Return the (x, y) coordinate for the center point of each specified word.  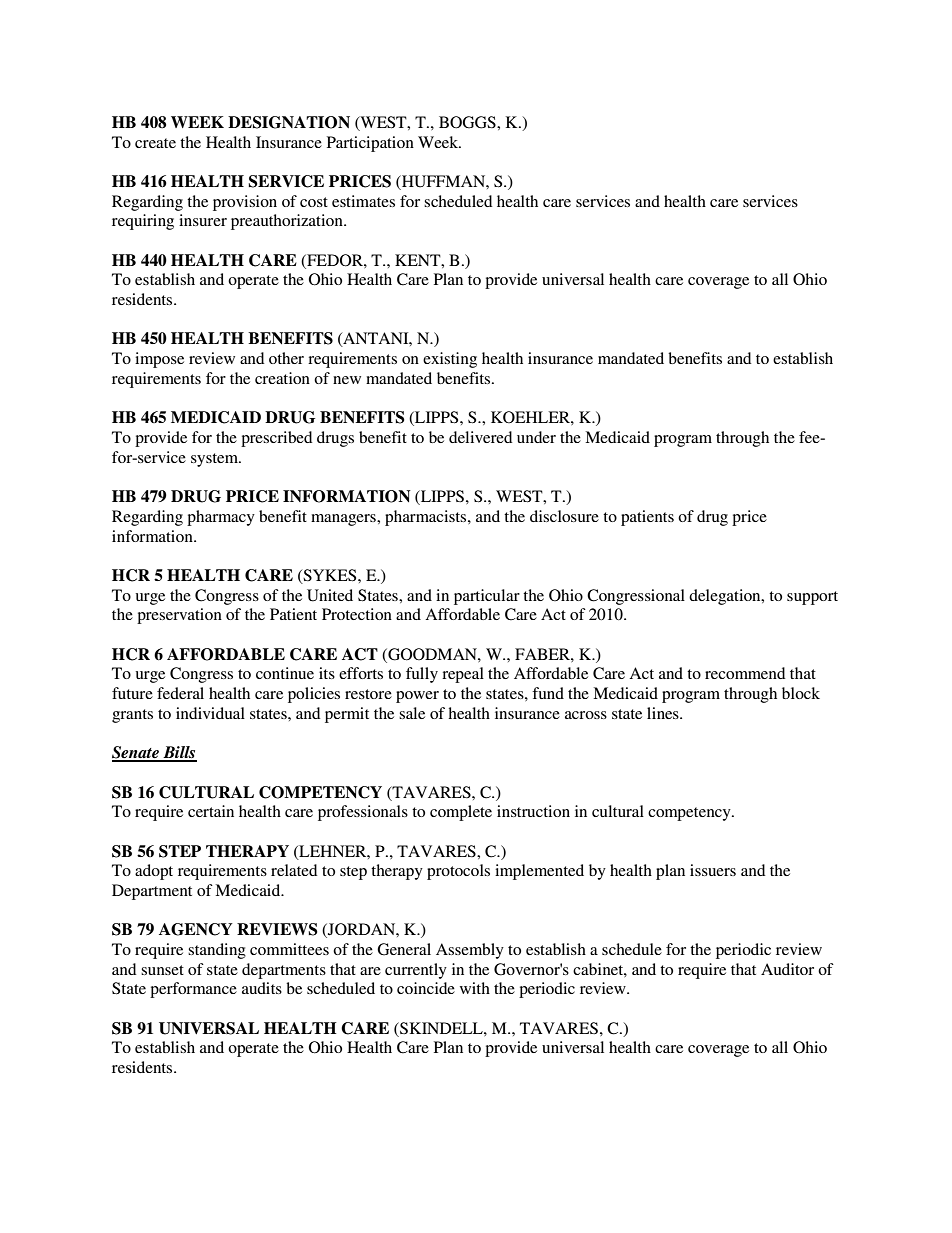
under (536, 437)
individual (210, 713)
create (155, 143)
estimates (363, 201)
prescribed (276, 439)
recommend (745, 673)
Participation (370, 144)
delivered (480, 437)
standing (217, 951)
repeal (463, 675)
